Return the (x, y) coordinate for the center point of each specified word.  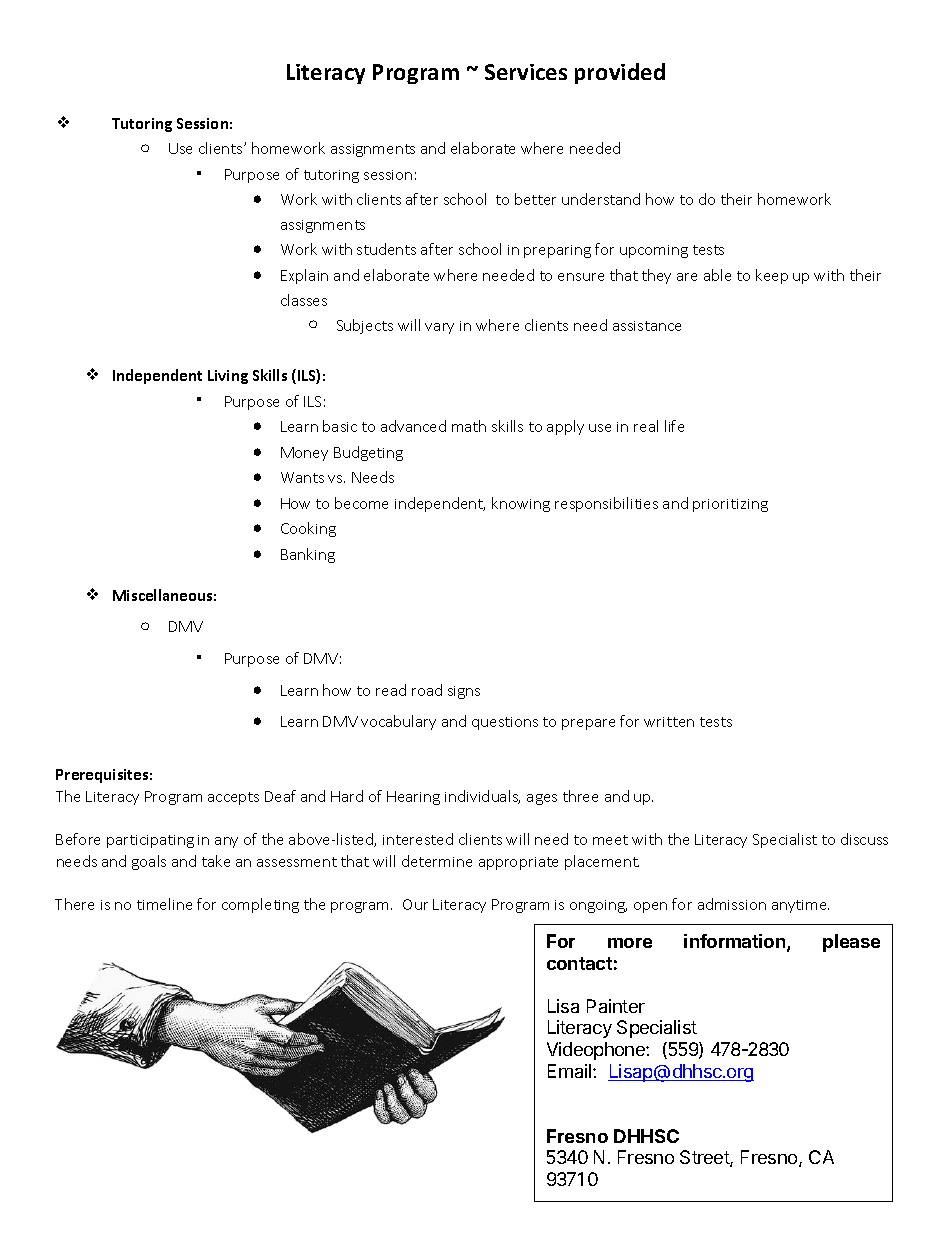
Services (526, 72)
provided (620, 73)
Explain (304, 276)
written (669, 722)
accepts (233, 798)
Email (571, 1071)
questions (505, 723)
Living (228, 377)
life (674, 426)
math (469, 426)
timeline (164, 904)
